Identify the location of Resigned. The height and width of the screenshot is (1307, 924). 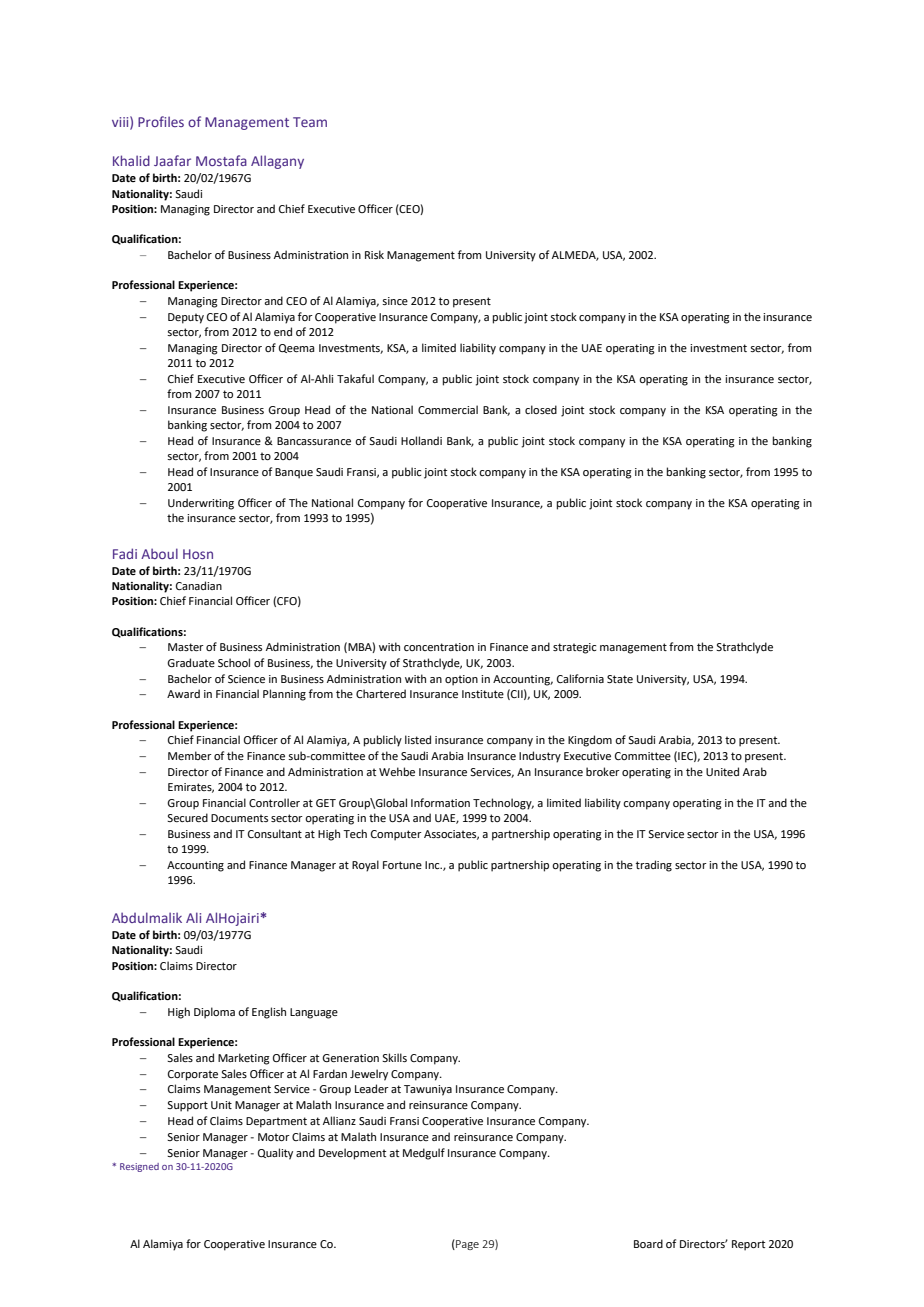
(139, 1167).
